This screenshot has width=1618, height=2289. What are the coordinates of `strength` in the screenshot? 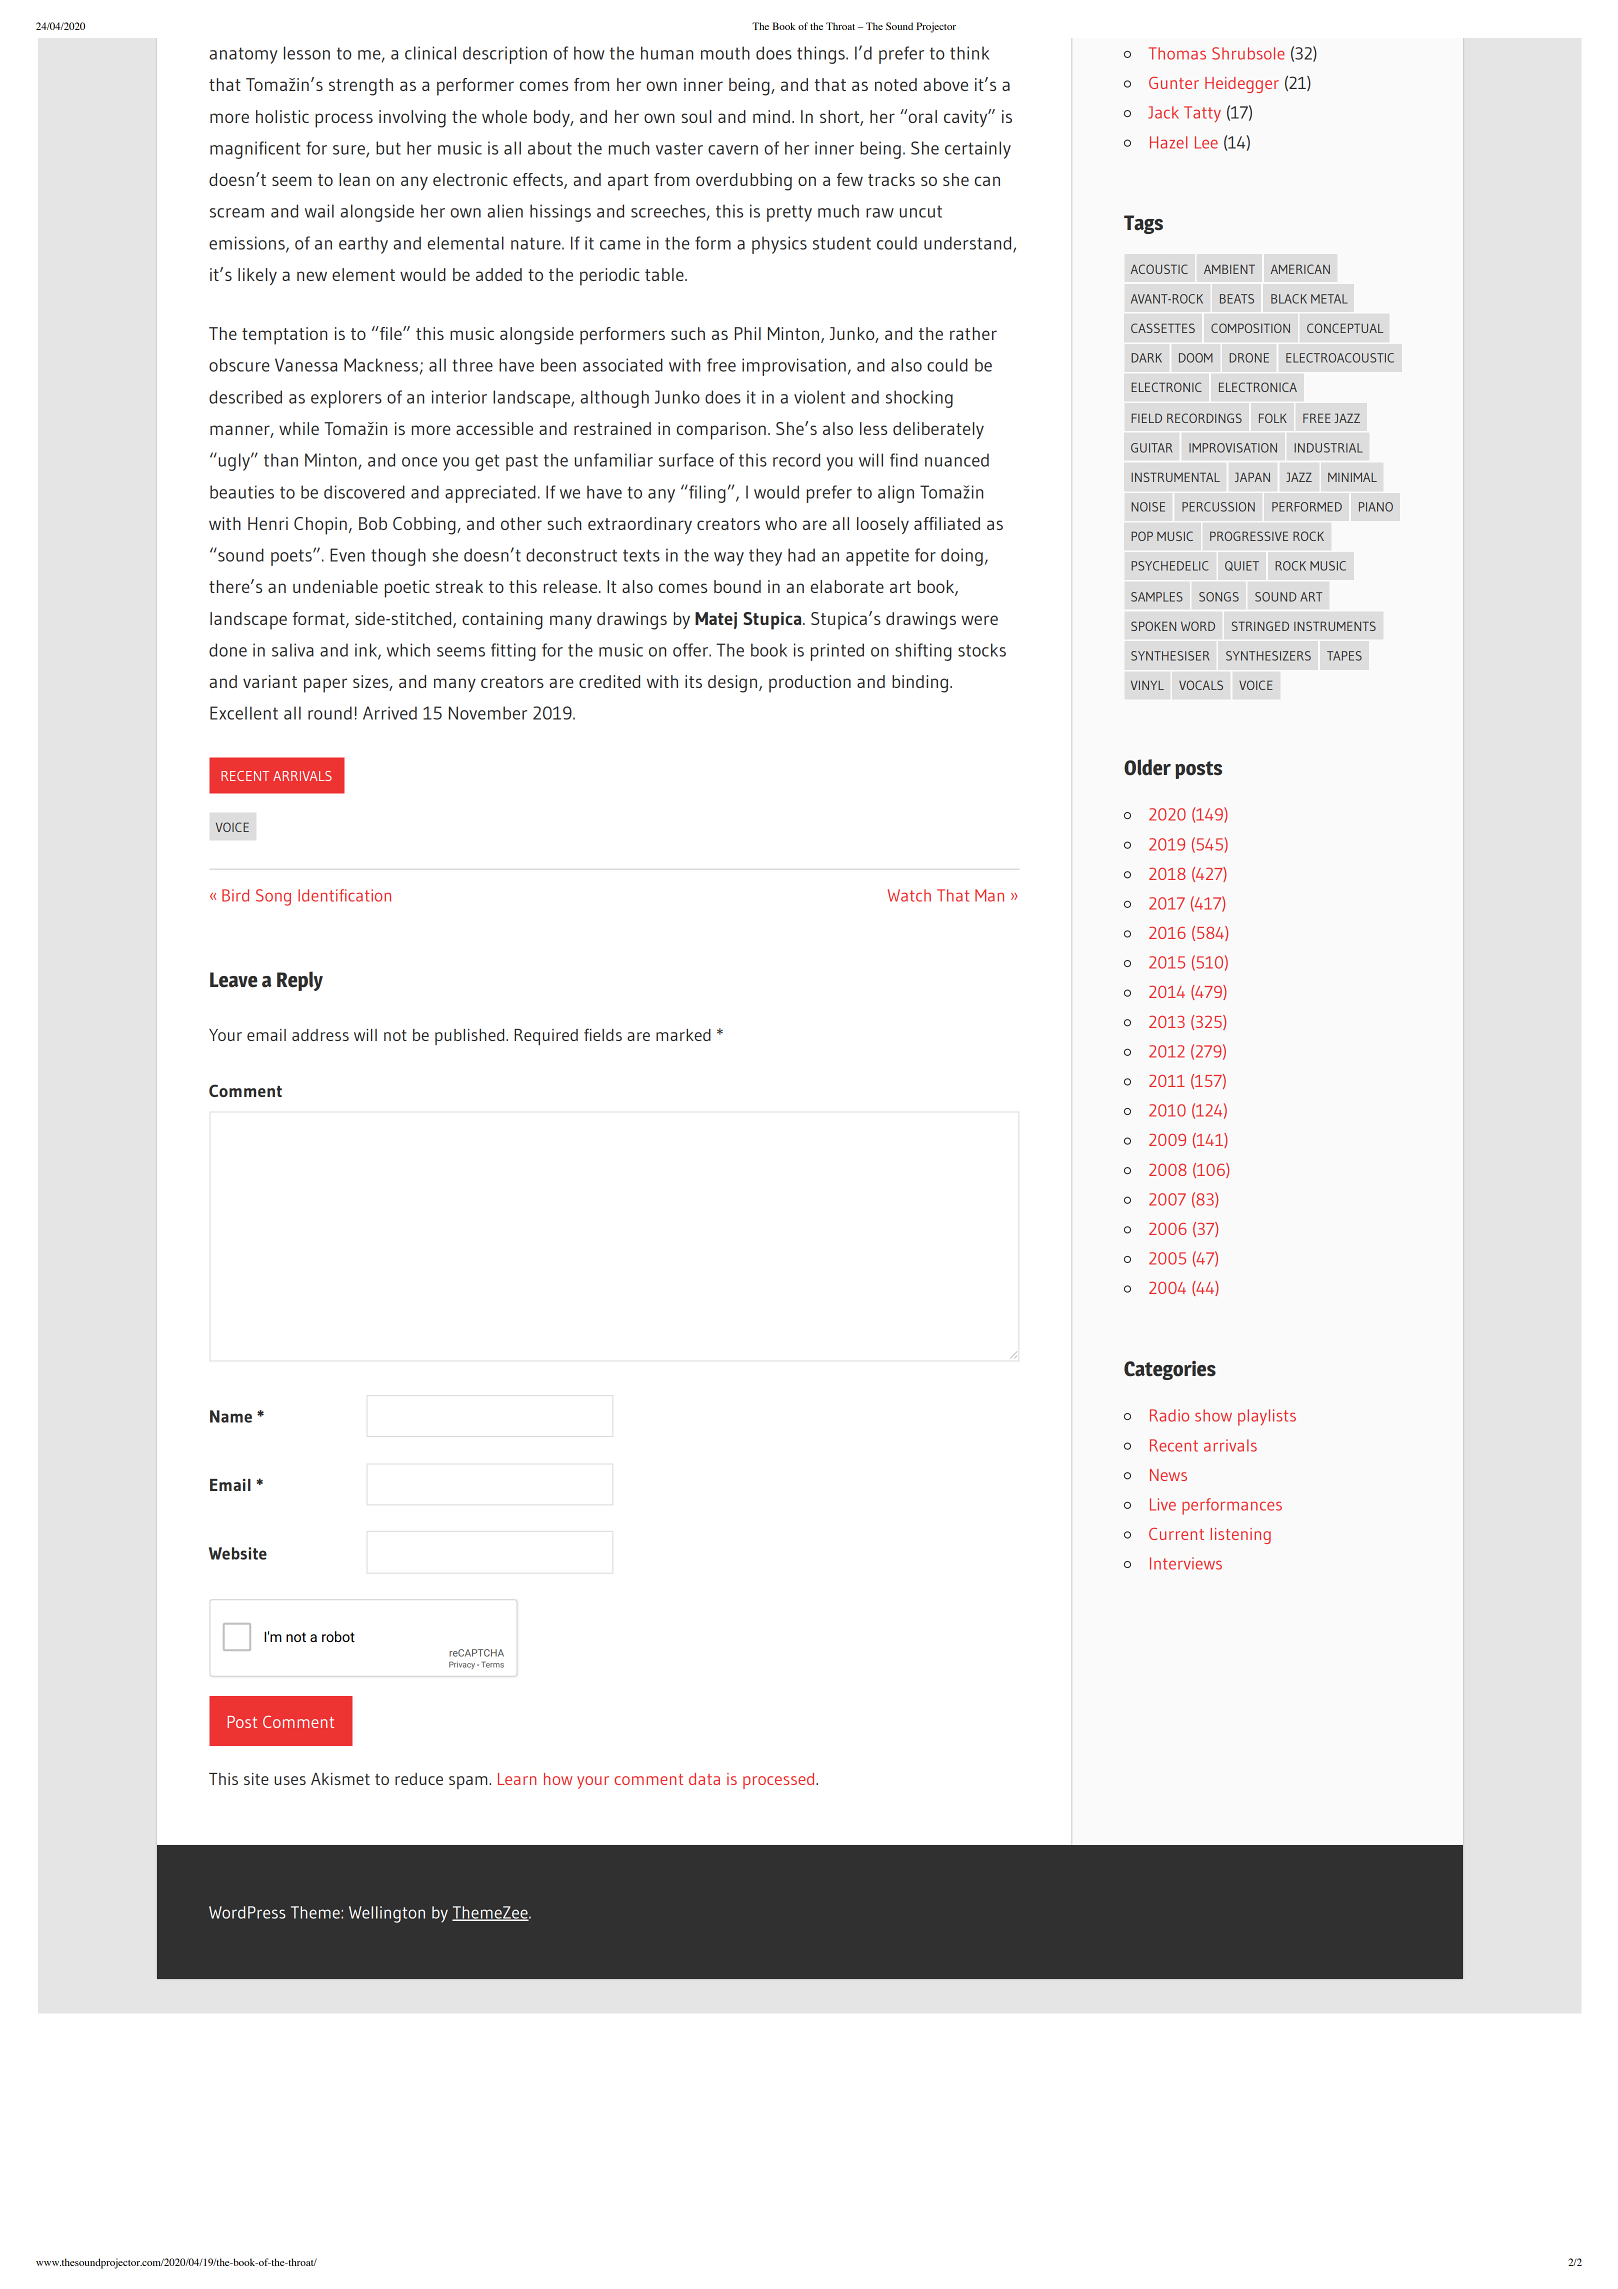 It's located at (361, 87).
